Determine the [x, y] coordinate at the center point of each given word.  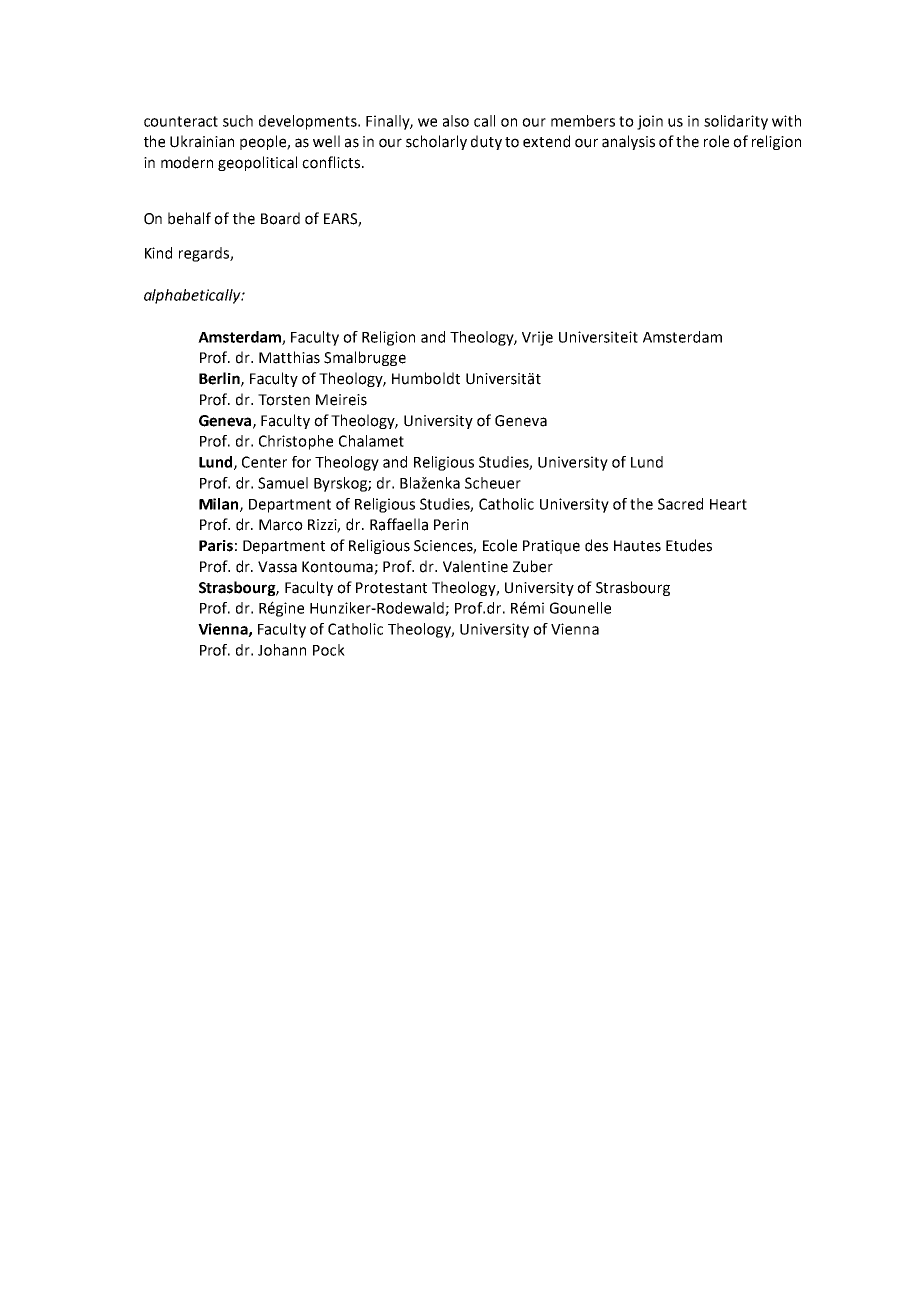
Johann [282, 650]
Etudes [689, 545]
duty [486, 142]
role [716, 141]
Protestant [391, 588]
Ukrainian [202, 141]
